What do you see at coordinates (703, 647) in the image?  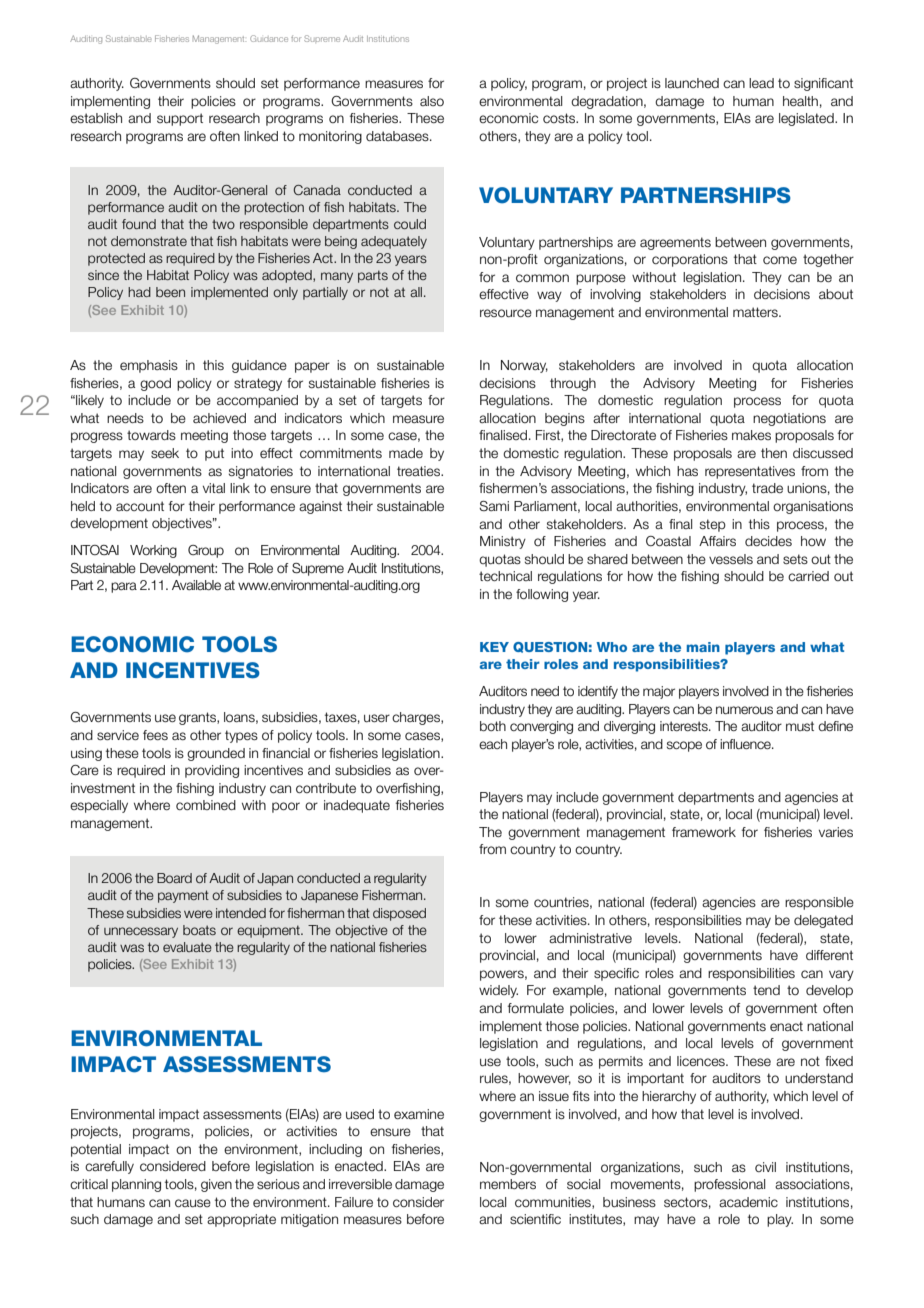 I see `main` at bounding box center [703, 647].
